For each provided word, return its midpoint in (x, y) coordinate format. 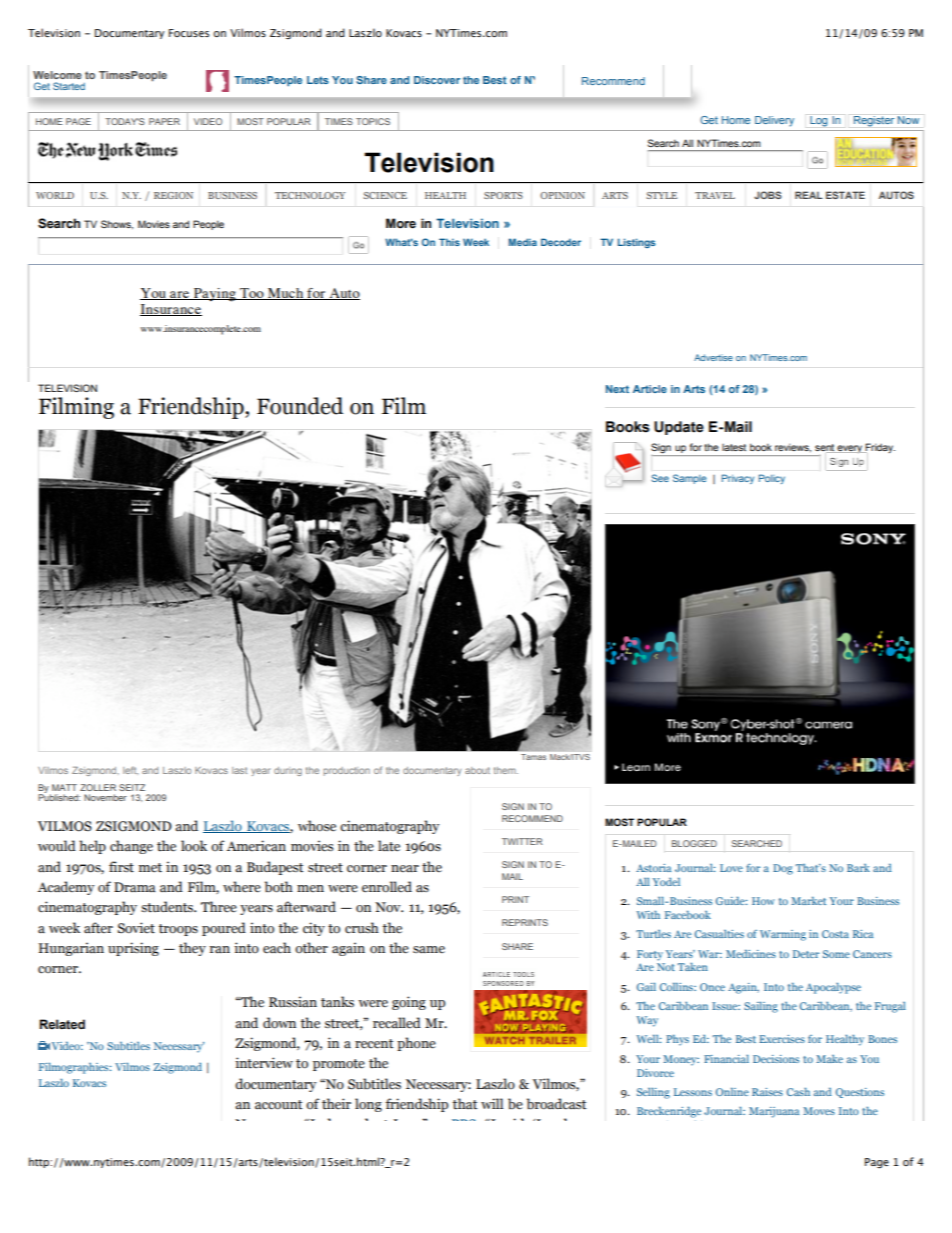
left (130, 770)
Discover (437, 80)
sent (826, 449)
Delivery (774, 121)
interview (264, 1063)
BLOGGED (694, 843)
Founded (300, 406)
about (477, 770)
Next (617, 389)
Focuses (189, 33)
